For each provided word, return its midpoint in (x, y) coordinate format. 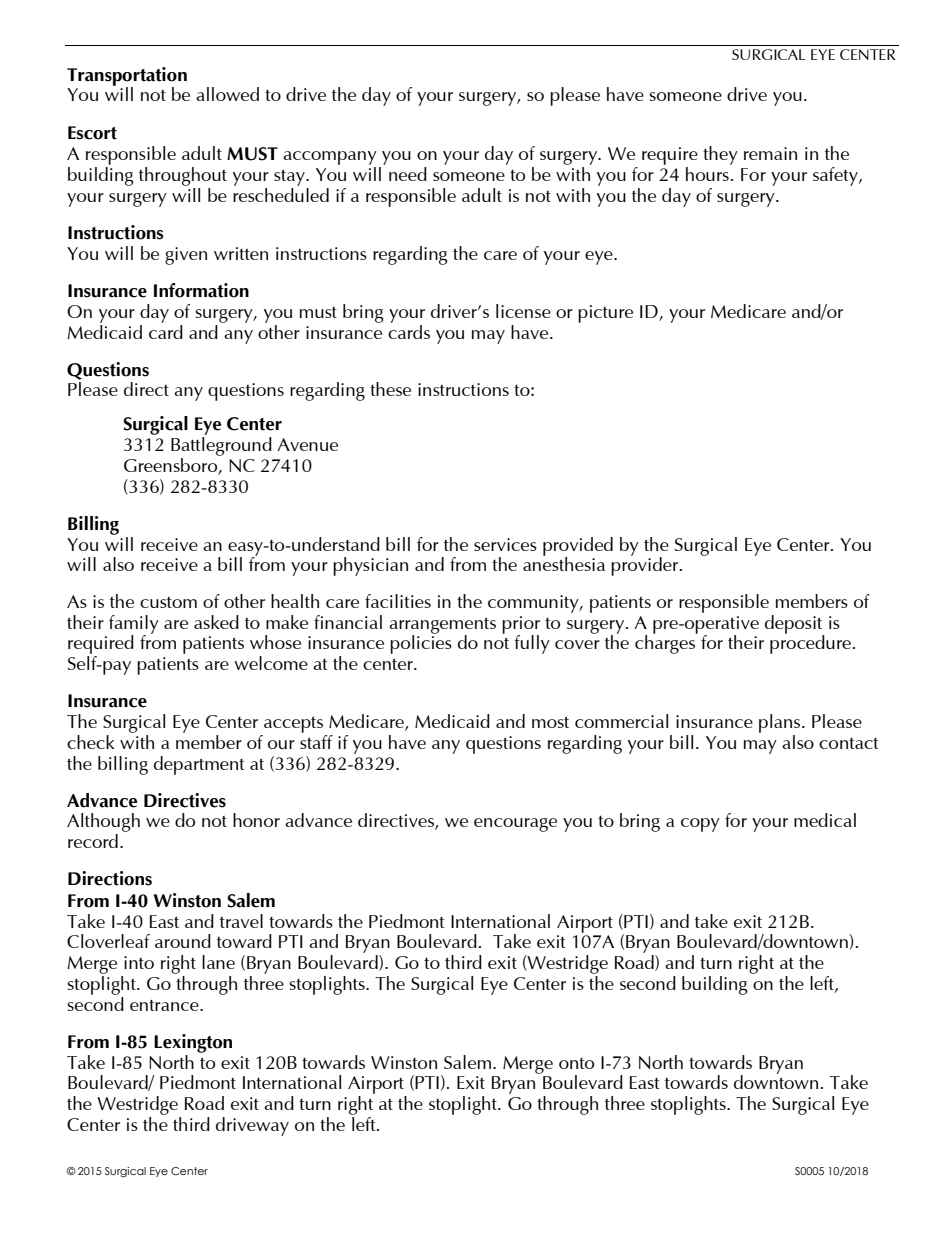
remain (770, 153)
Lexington (193, 1043)
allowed (227, 94)
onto (576, 1063)
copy (700, 825)
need (408, 174)
